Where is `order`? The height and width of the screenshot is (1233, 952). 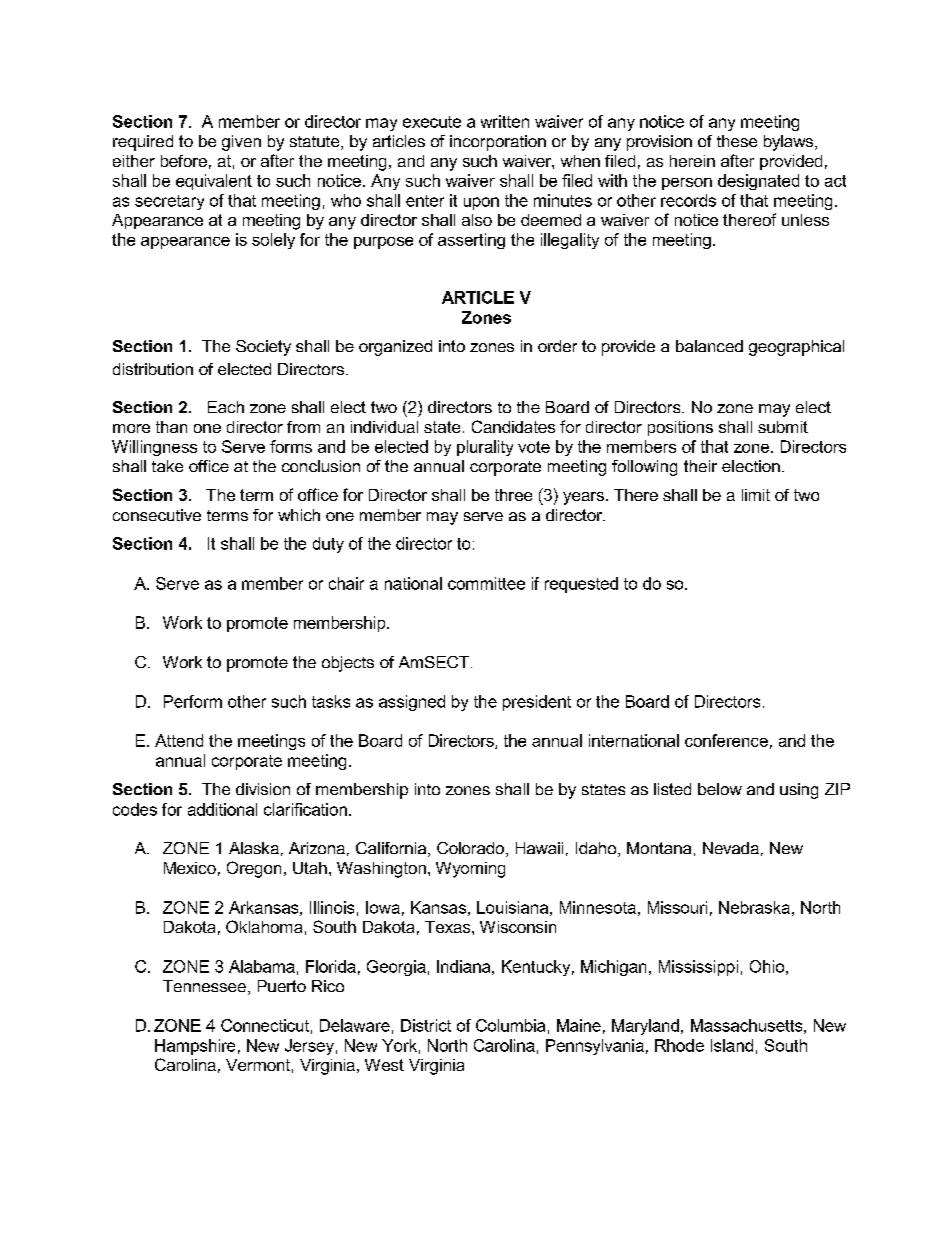
order is located at coordinates (557, 346).
